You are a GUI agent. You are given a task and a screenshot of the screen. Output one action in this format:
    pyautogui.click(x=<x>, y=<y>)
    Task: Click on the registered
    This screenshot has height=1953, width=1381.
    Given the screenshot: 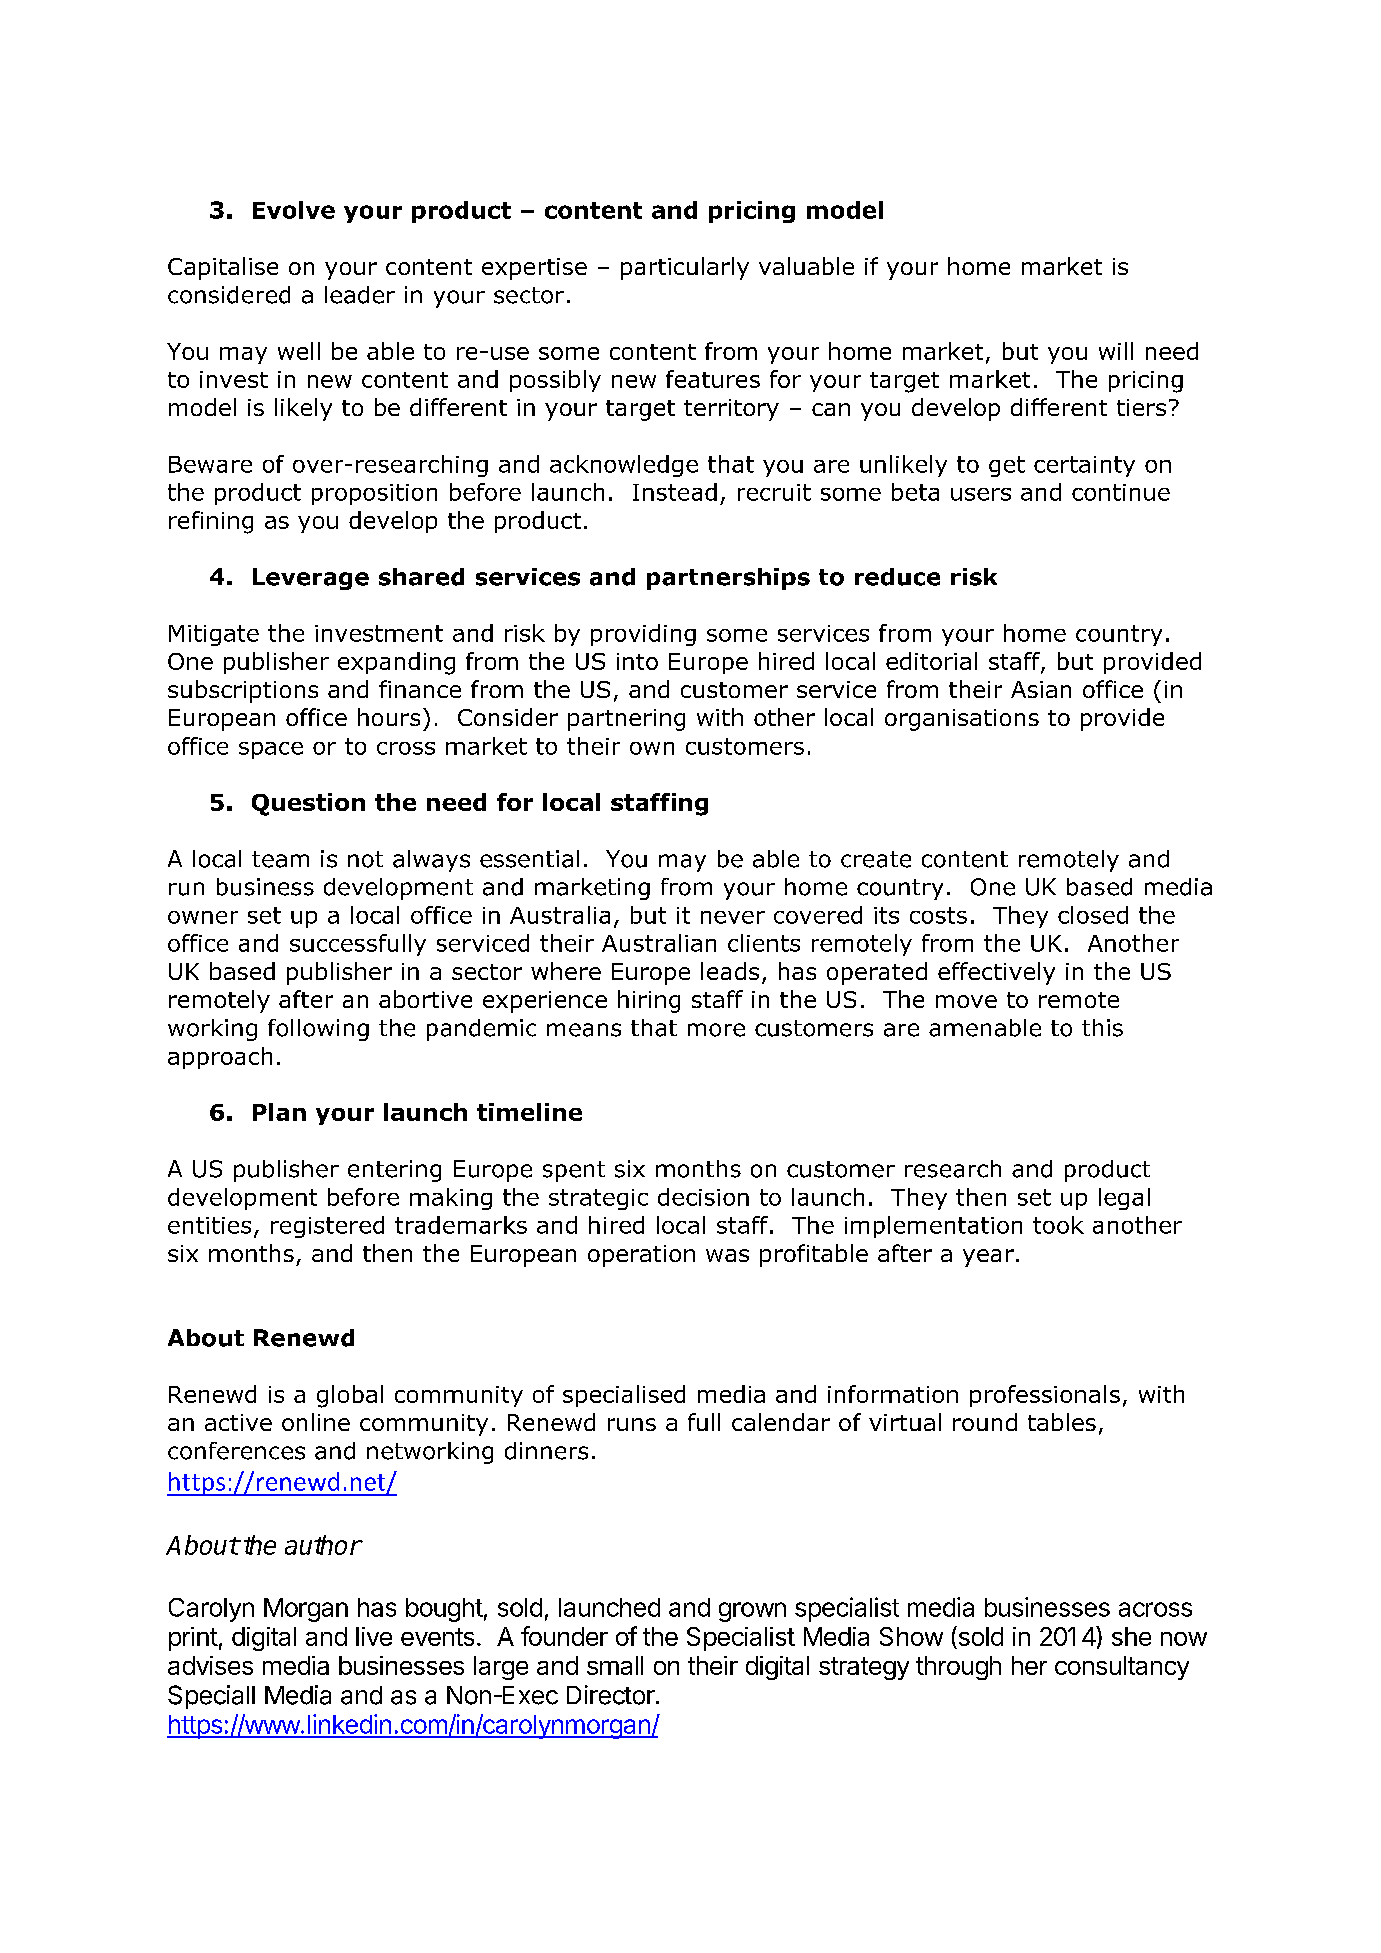 What is the action you would take?
    pyautogui.click(x=327, y=1227)
